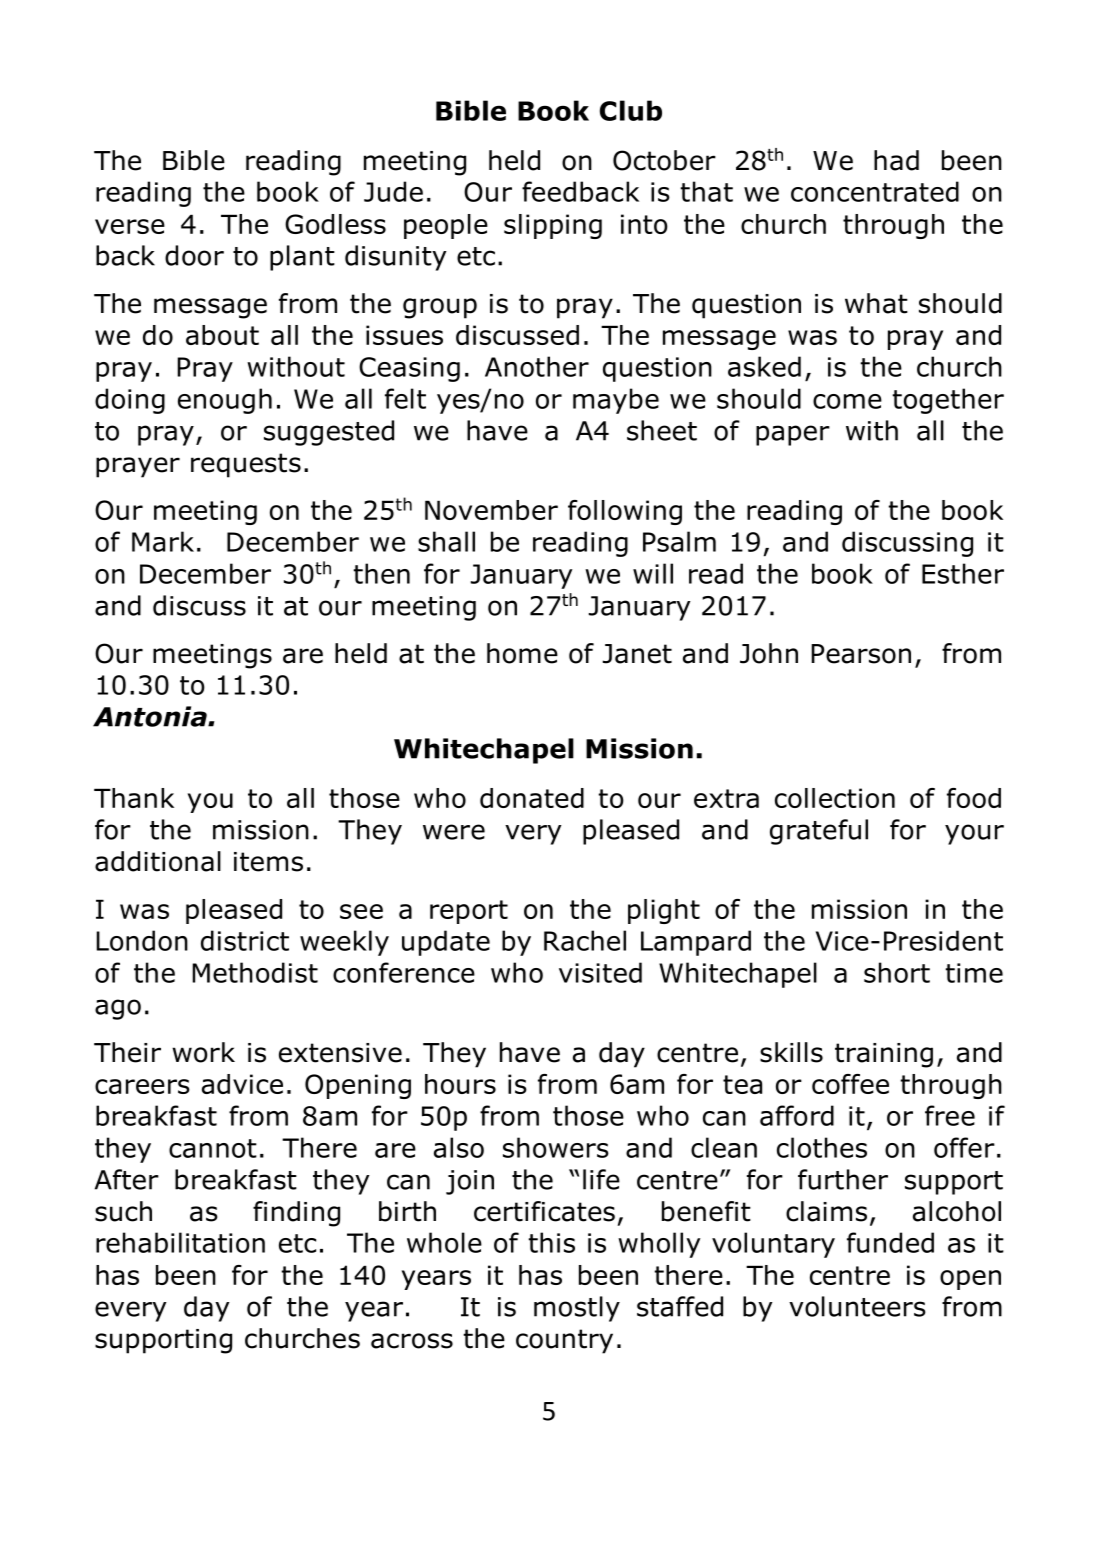 This document has width=1099, height=1557. I want to click on grateful, so click(819, 832).
